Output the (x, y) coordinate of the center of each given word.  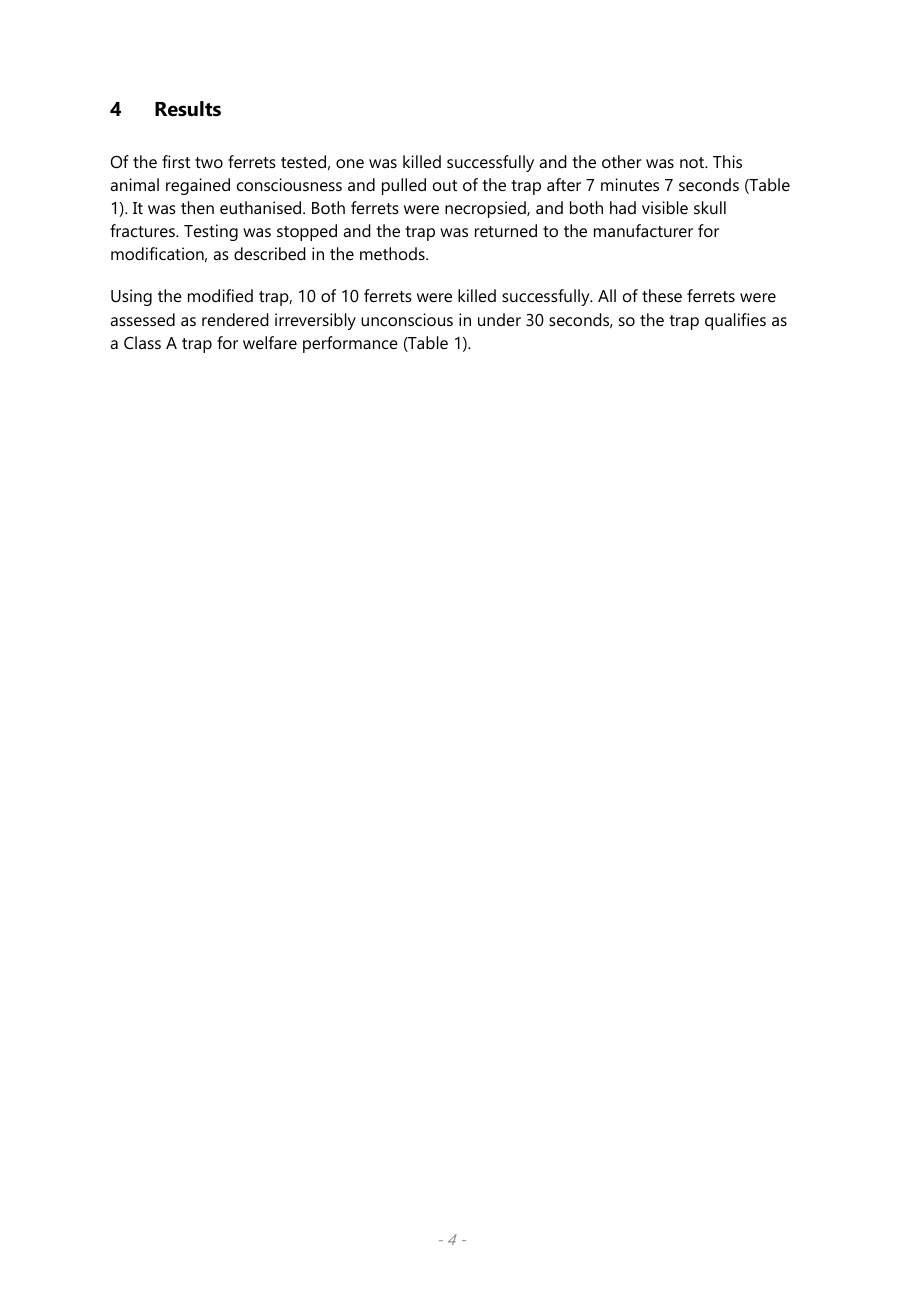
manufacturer (643, 230)
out (445, 185)
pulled (404, 186)
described (270, 253)
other (622, 161)
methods (393, 253)
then (197, 207)
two (209, 162)
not (693, 162)
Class (142, 342)
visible (665, 207)
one (350, 163)
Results (188, 109)
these (662, 295)
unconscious (407, 319)
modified (220, 295)
